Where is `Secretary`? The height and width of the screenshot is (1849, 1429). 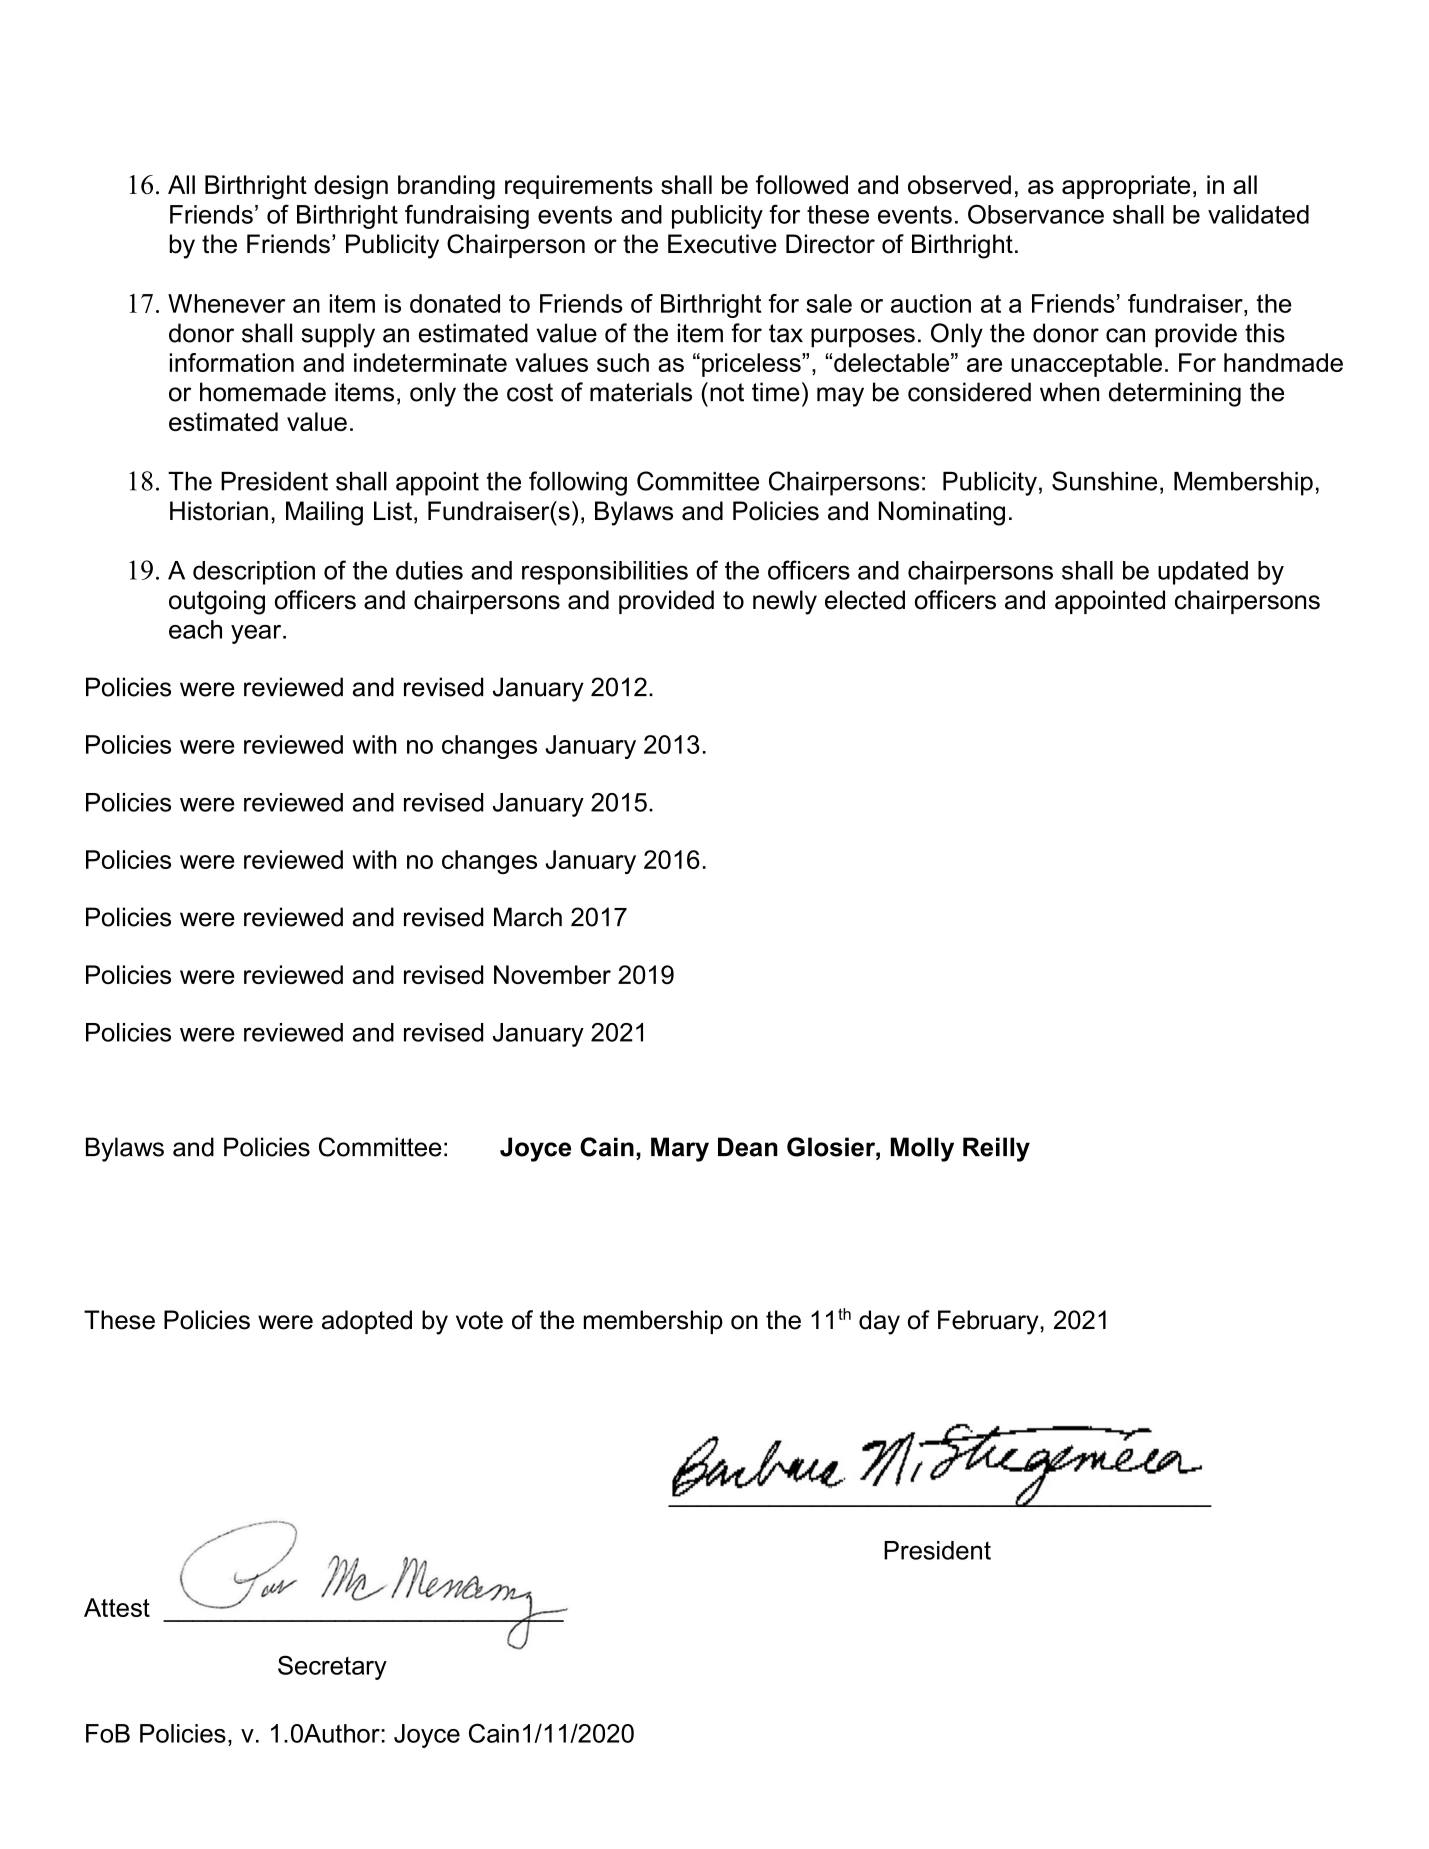 Secretary is located at coordinates (332, 1667).
